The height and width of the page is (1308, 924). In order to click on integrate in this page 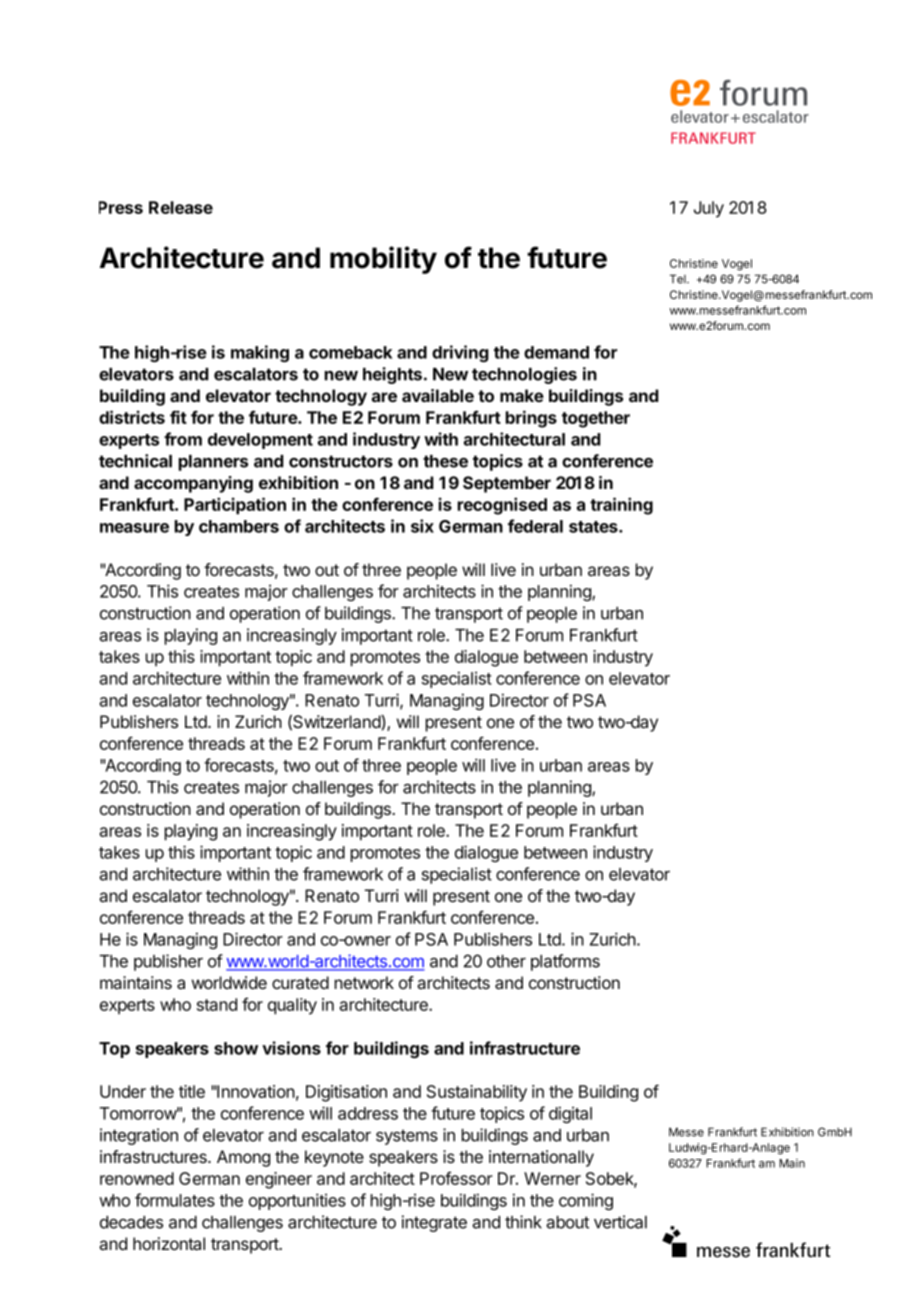, I will do `click(434, 1223)`.
